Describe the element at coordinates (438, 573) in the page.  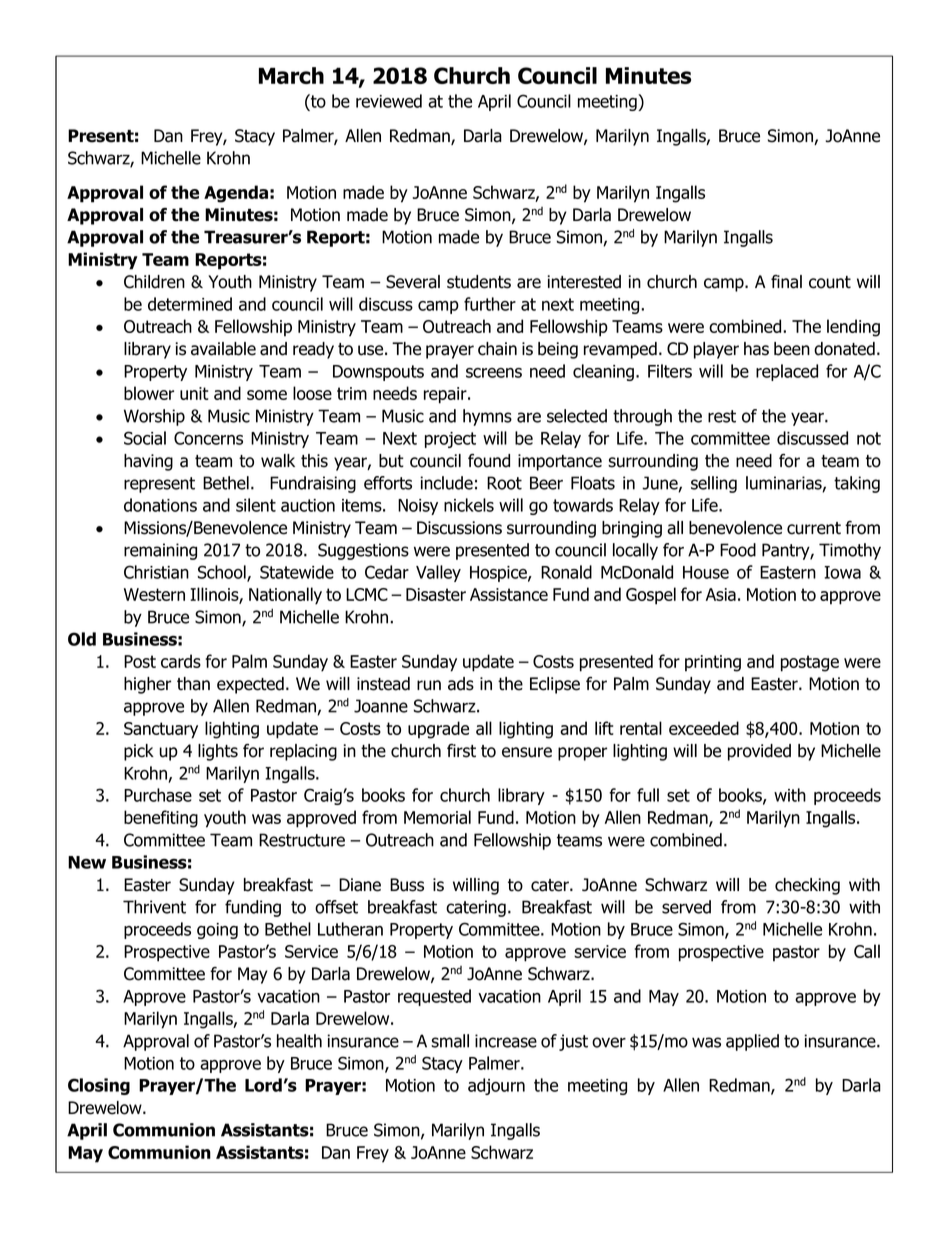
I see `Valley` at that location.
